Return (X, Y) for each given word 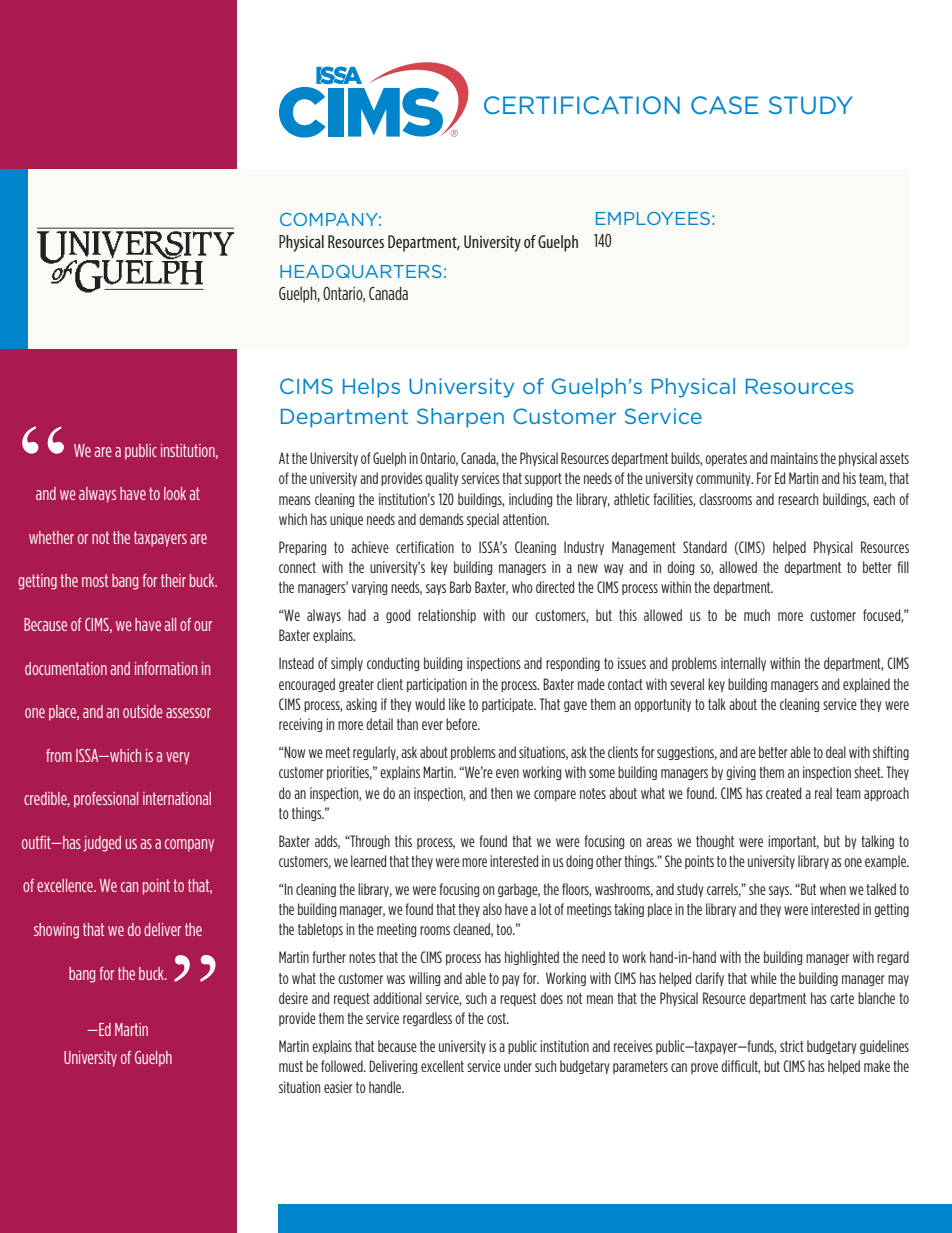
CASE (724, 105)
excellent (442, 1066)
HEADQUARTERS (361, 271)
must (291, 1066)
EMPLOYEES (653, 218)
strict (792, 1046)
